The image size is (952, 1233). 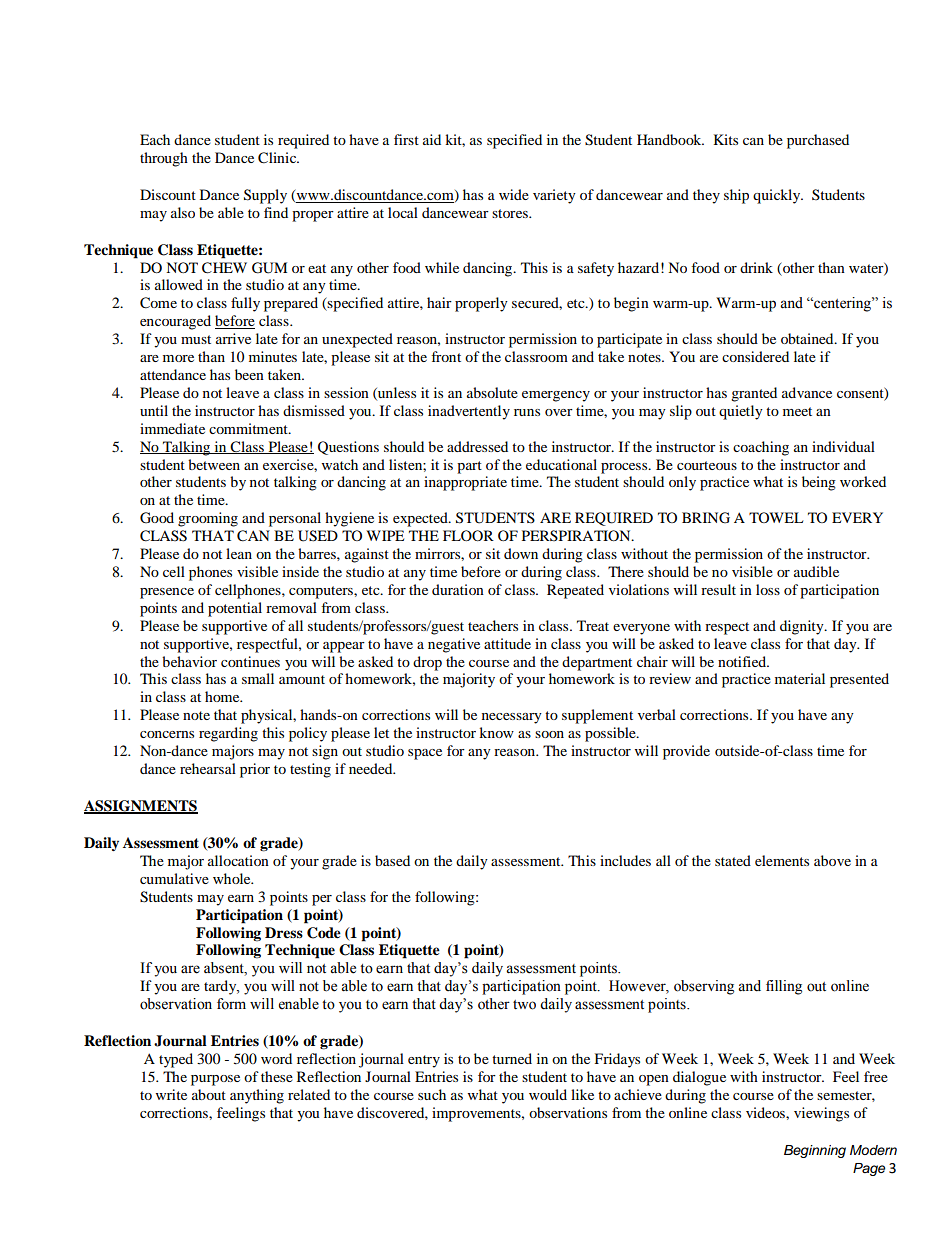 What do you see at coordinates (514, 194) in the image?
I see `wide` at bounding box center [514, 194].
